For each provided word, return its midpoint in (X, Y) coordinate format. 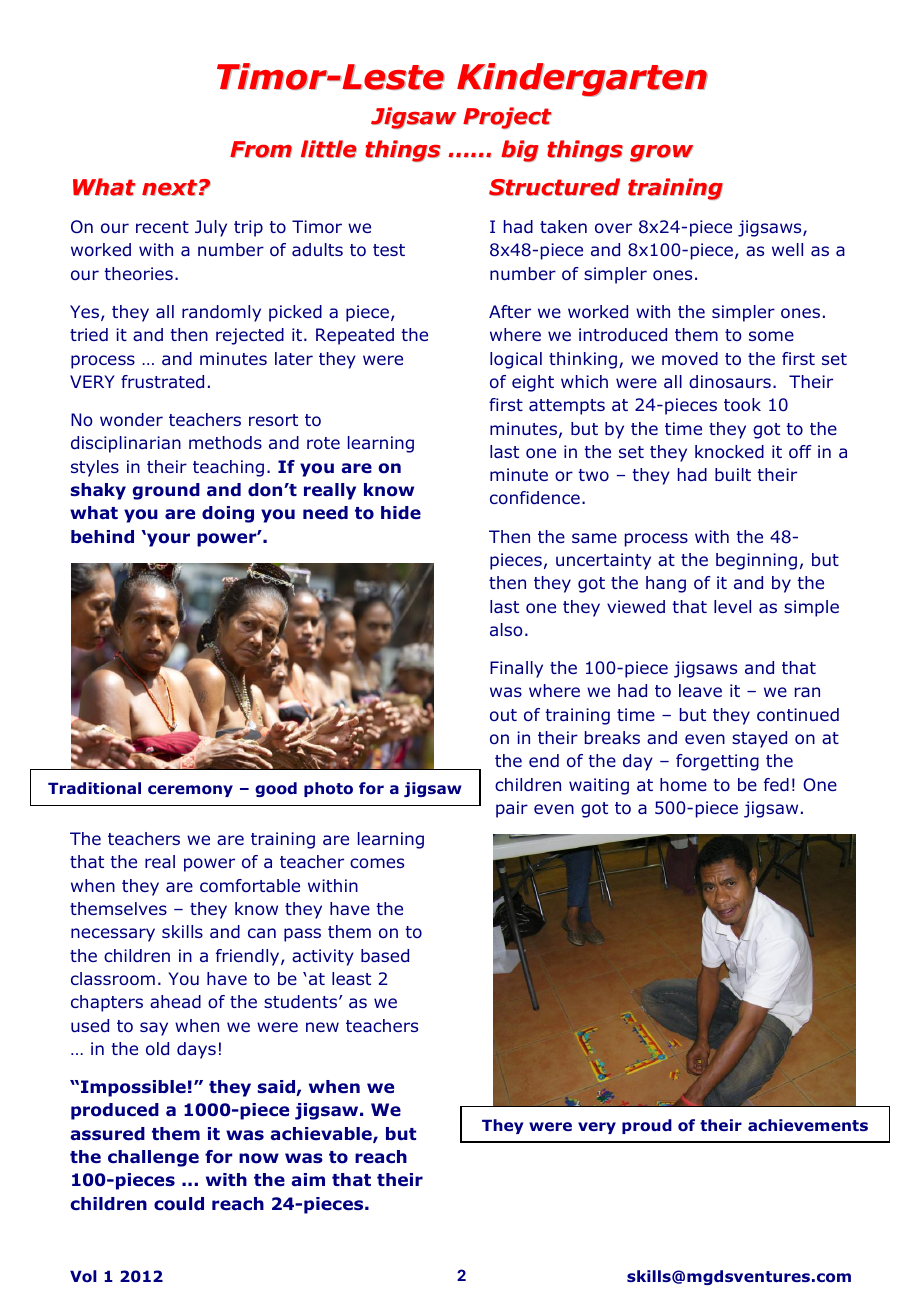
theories (138, 273)
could (179, 1204)
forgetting (717, 762)
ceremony (190, 791)
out (503, 715)
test (389, 250)
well (787, 249)
